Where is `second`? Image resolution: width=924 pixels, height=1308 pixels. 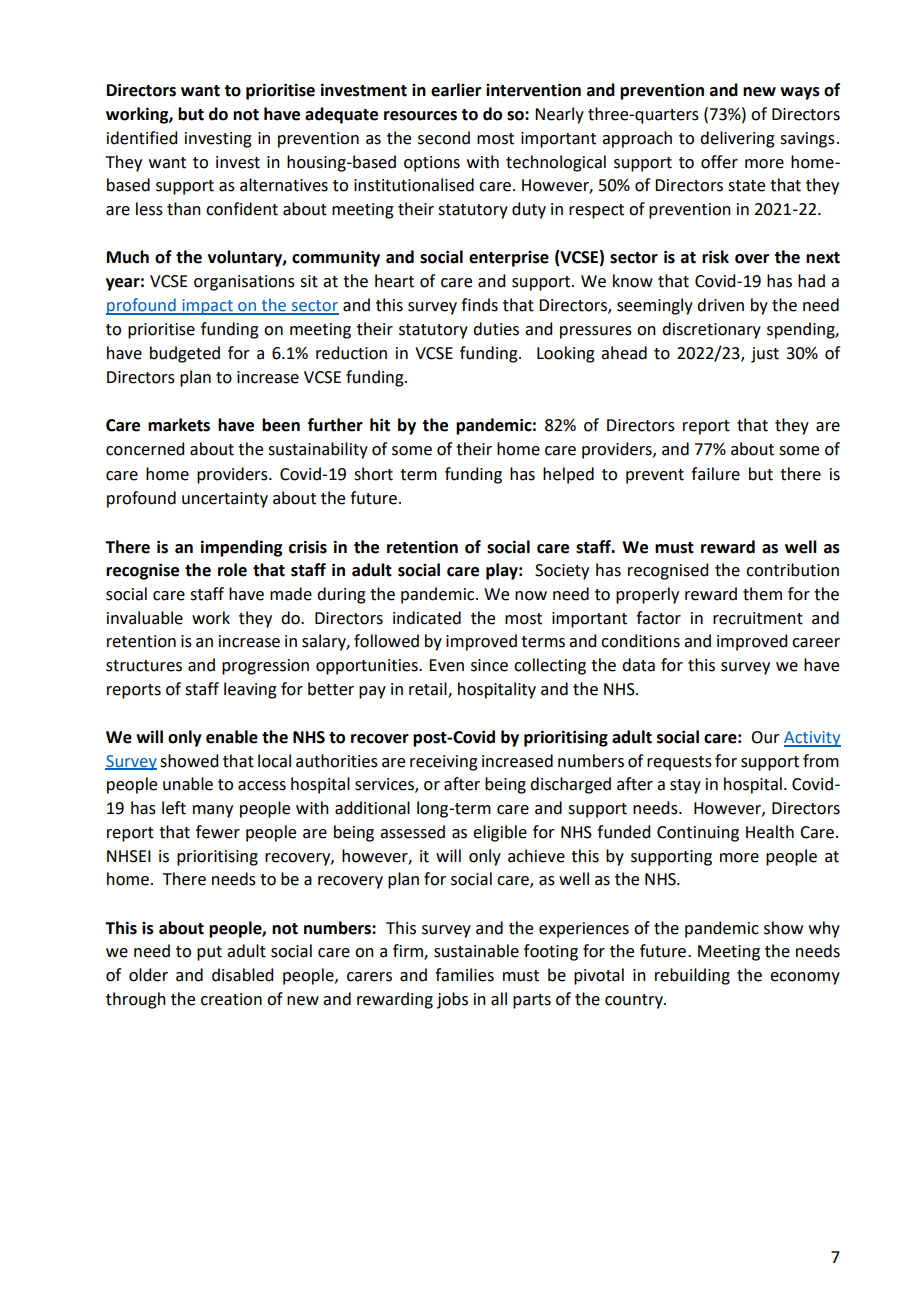 second is located at coordinates (444, 138).
